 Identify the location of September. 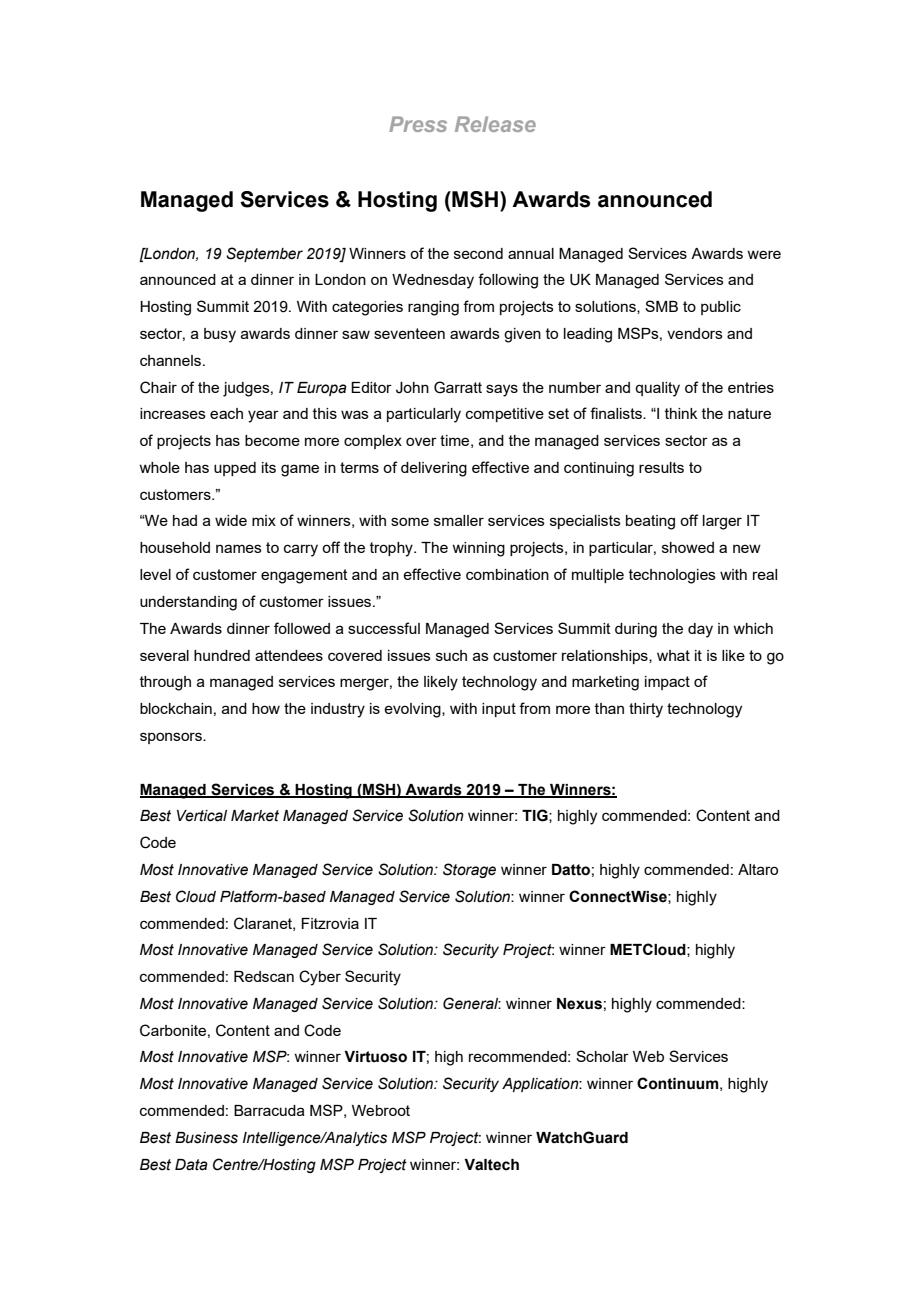
(264, 254).
